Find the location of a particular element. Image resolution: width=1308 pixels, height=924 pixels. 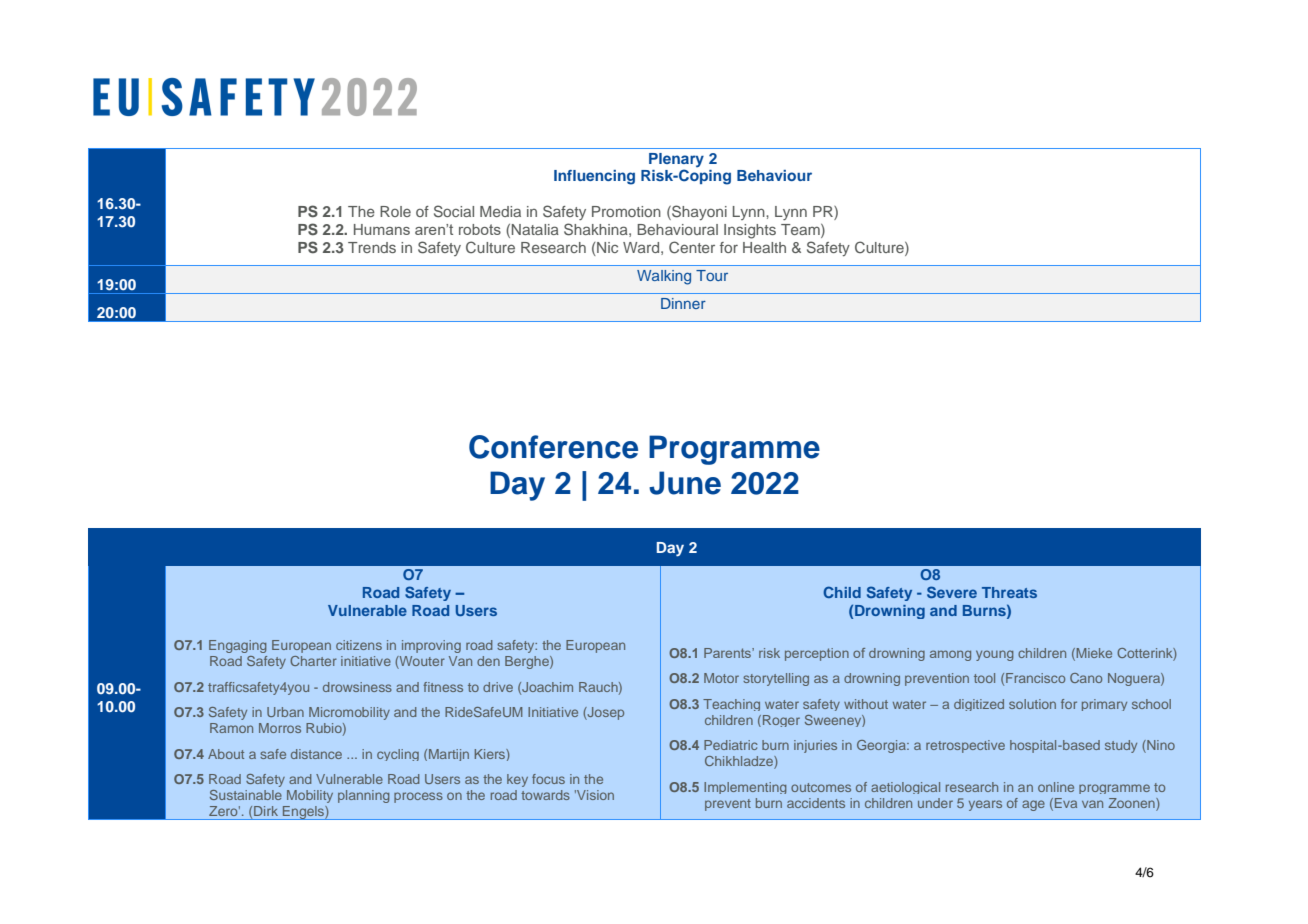

young is located at coordinates (995, 655).
